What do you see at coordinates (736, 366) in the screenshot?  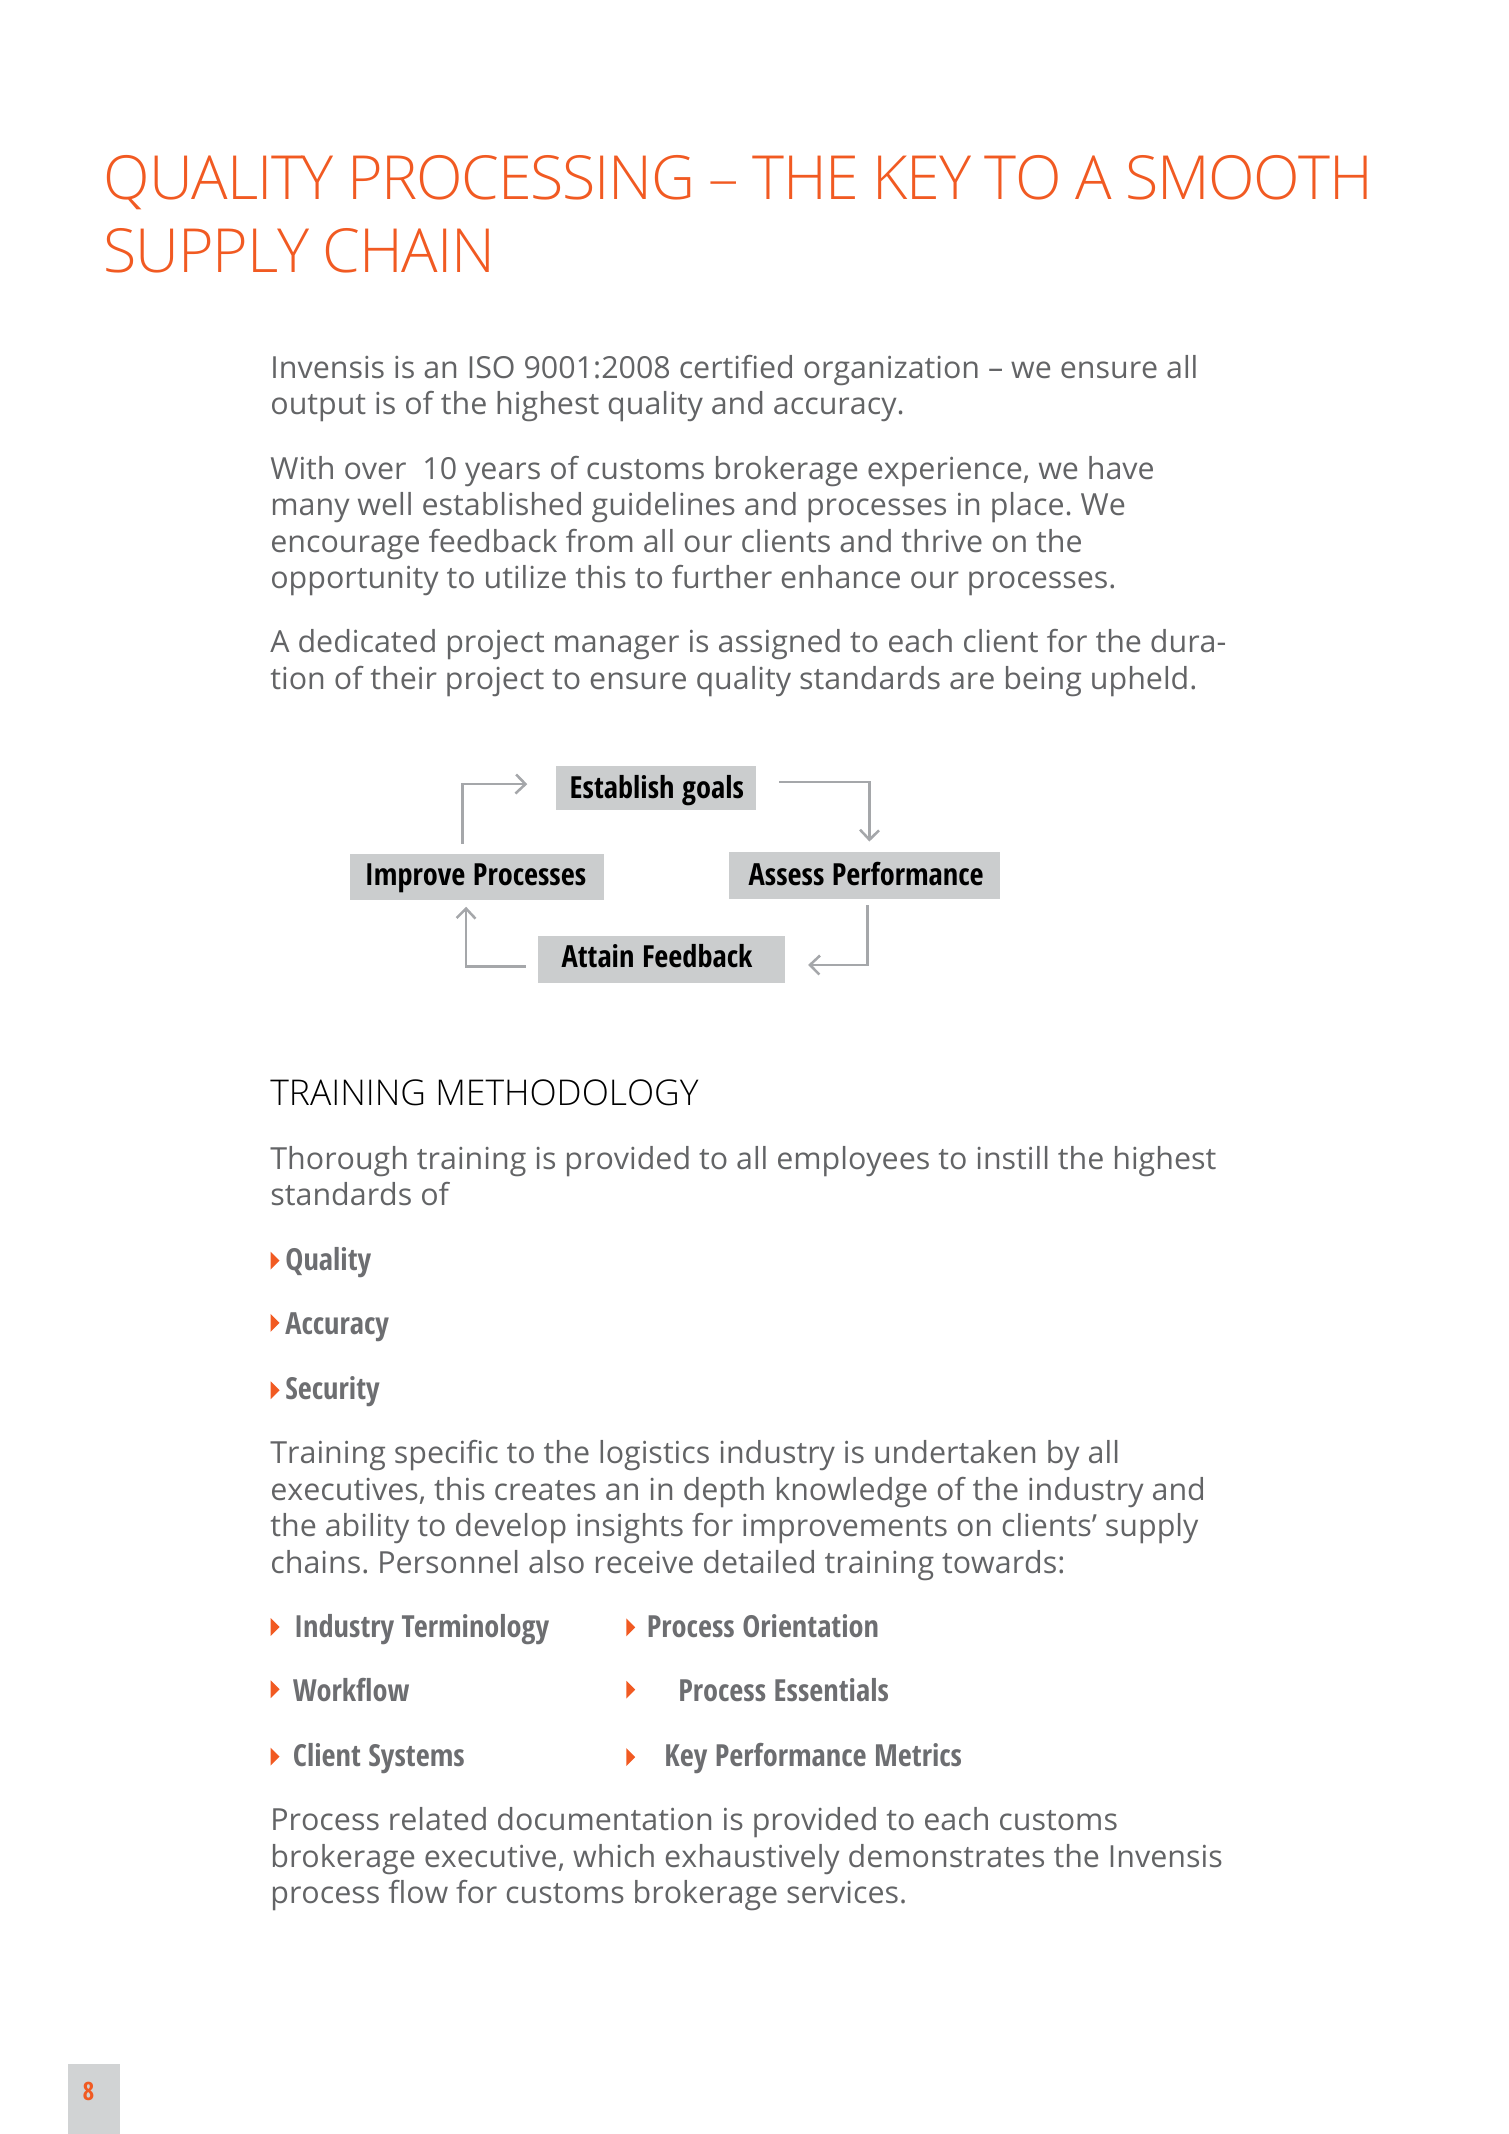 I see `certified` at bounding box center [736, 366].
